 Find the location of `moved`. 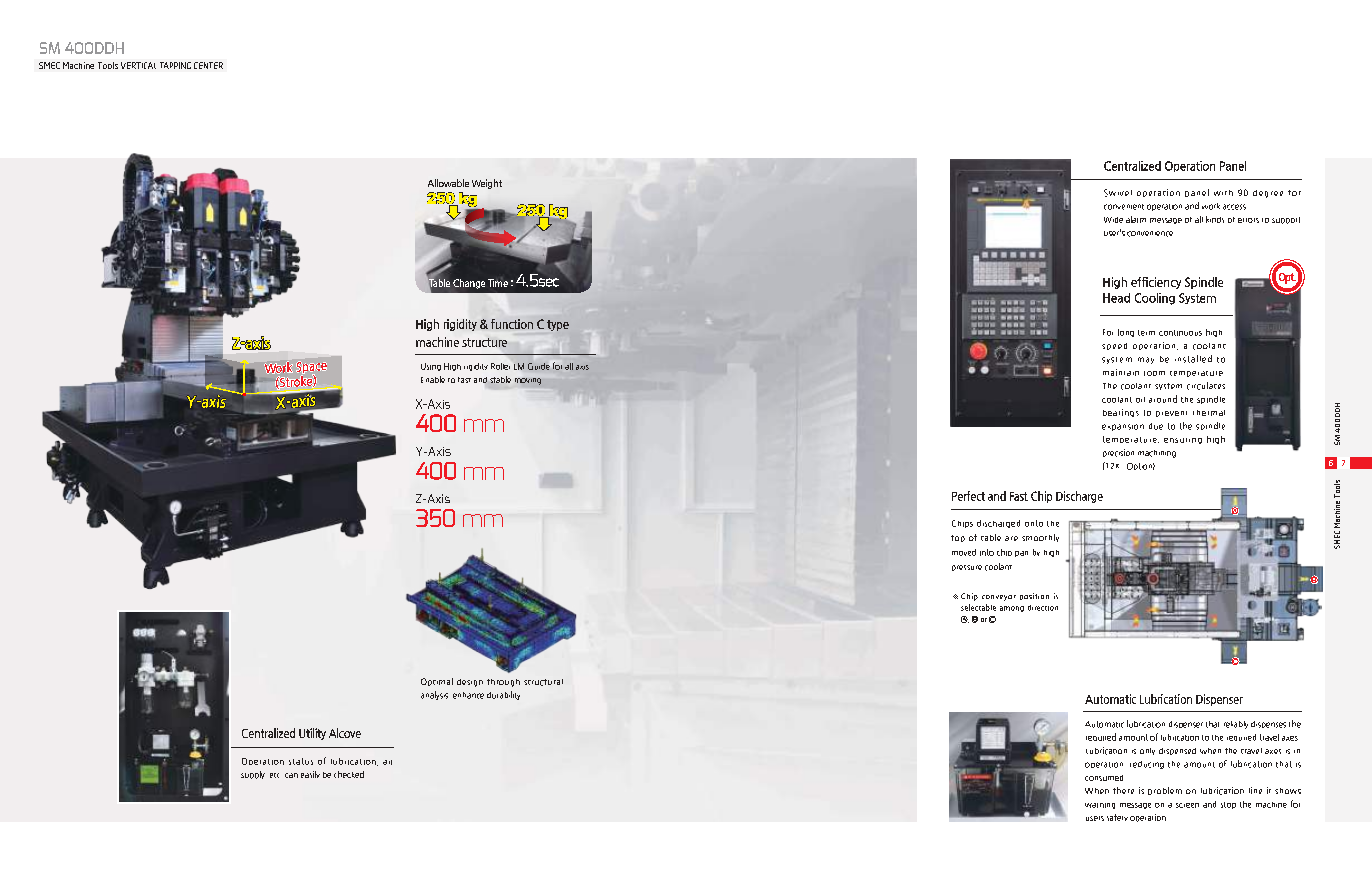

moved is located at coordinates (964, 552).
